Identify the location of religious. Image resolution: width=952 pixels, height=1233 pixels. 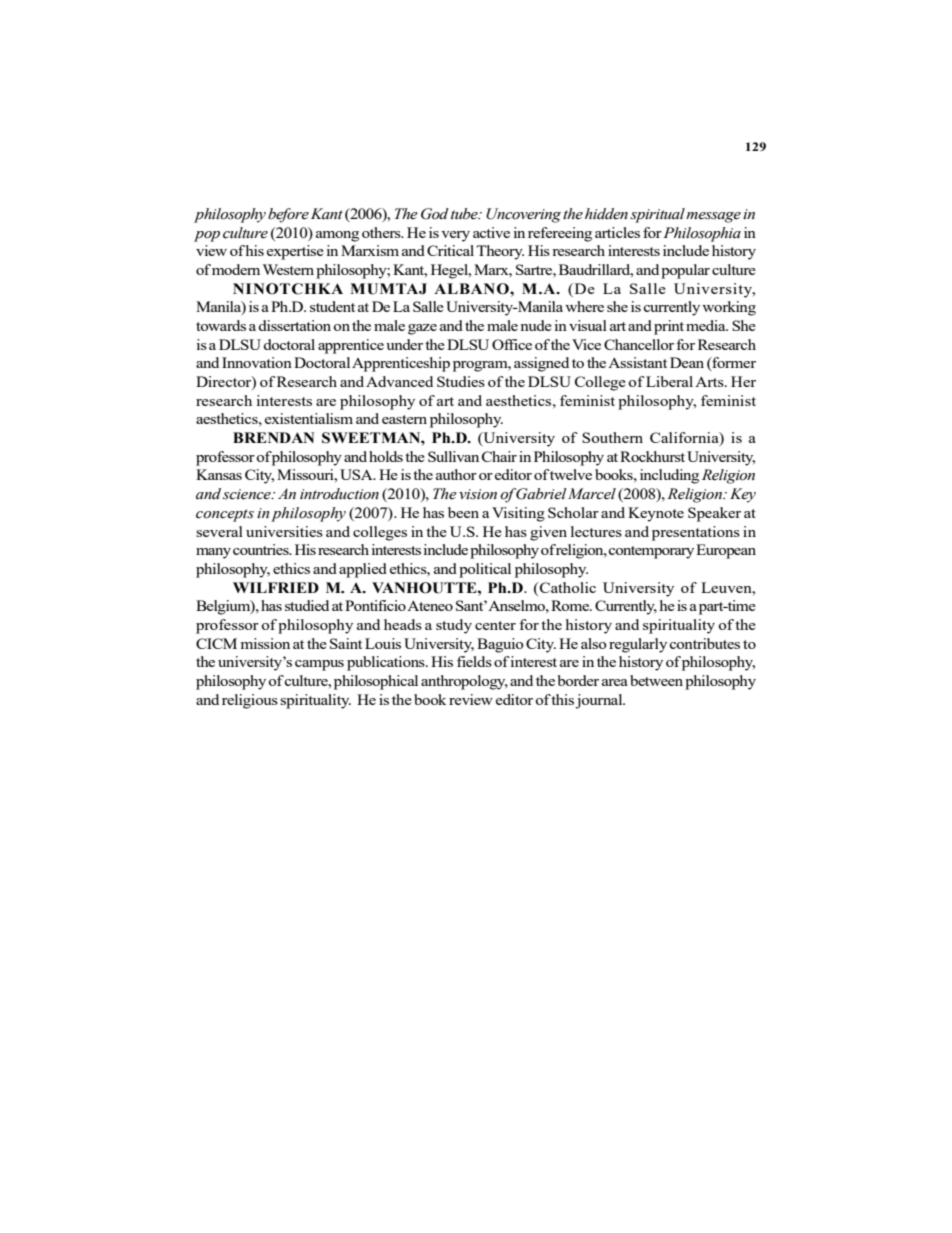
(250, 701).
